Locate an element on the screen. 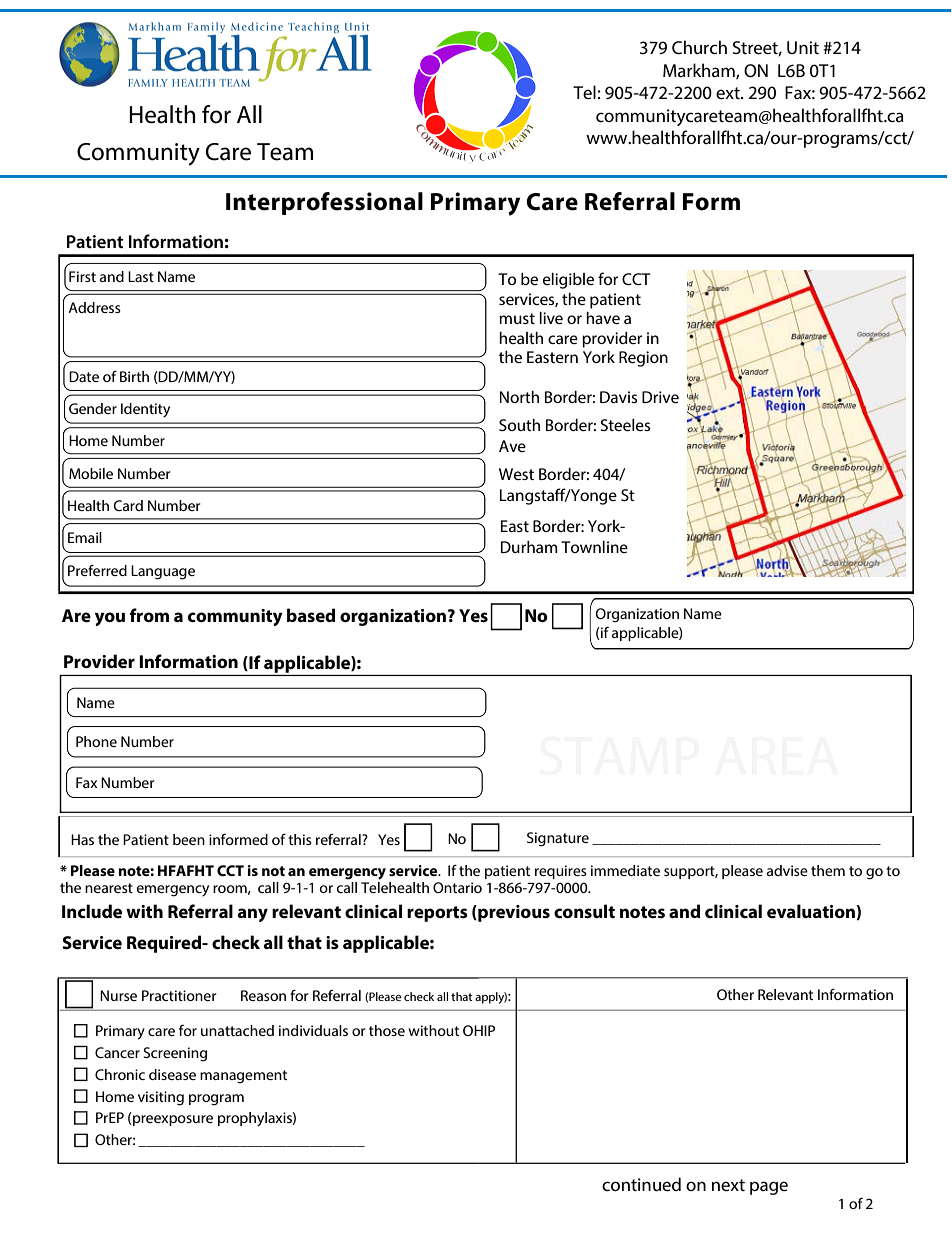  visiting is located at coordinates (161, 1098).
